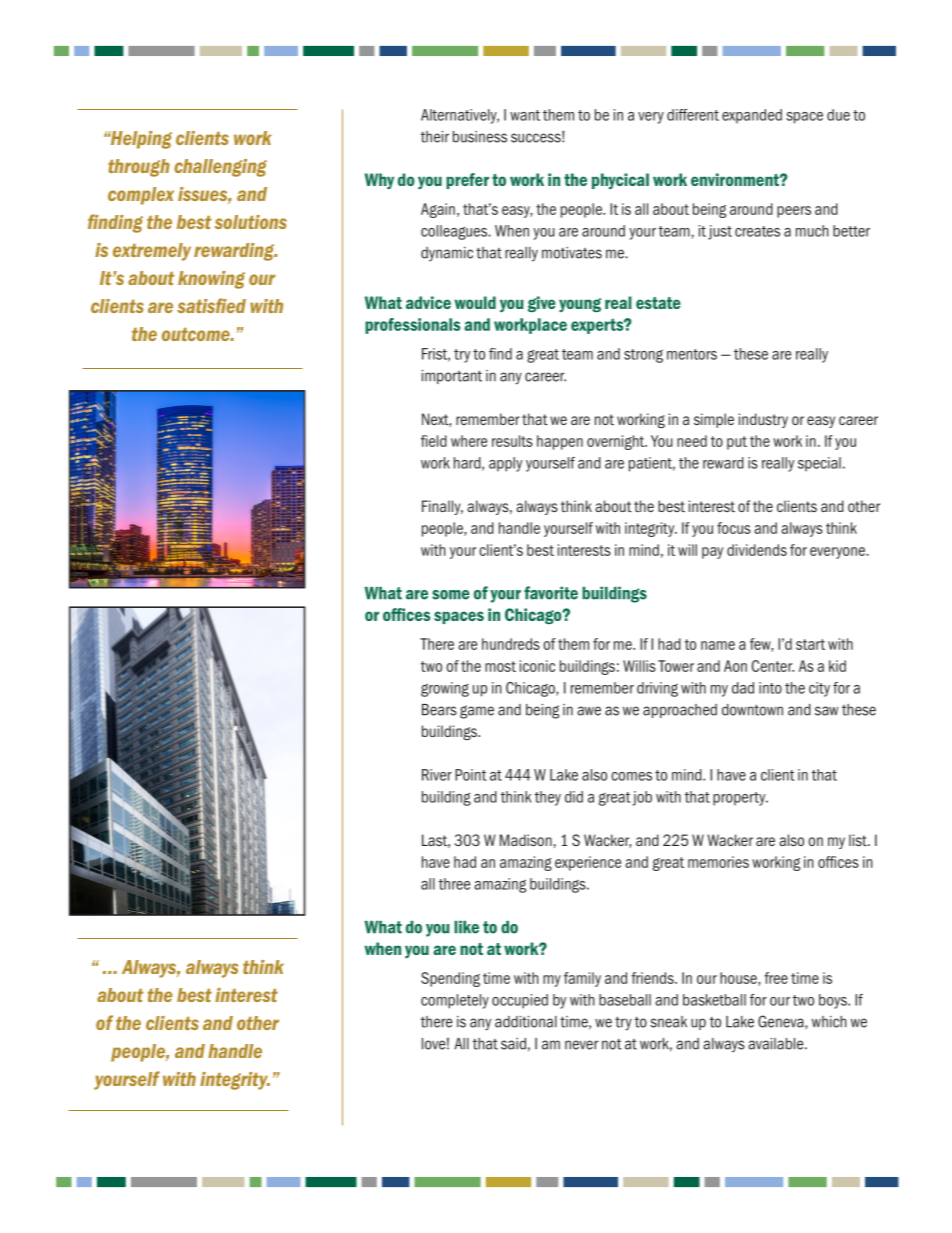 The image size is (952, 1233). I want to click on favorite, so click(551, 593).
